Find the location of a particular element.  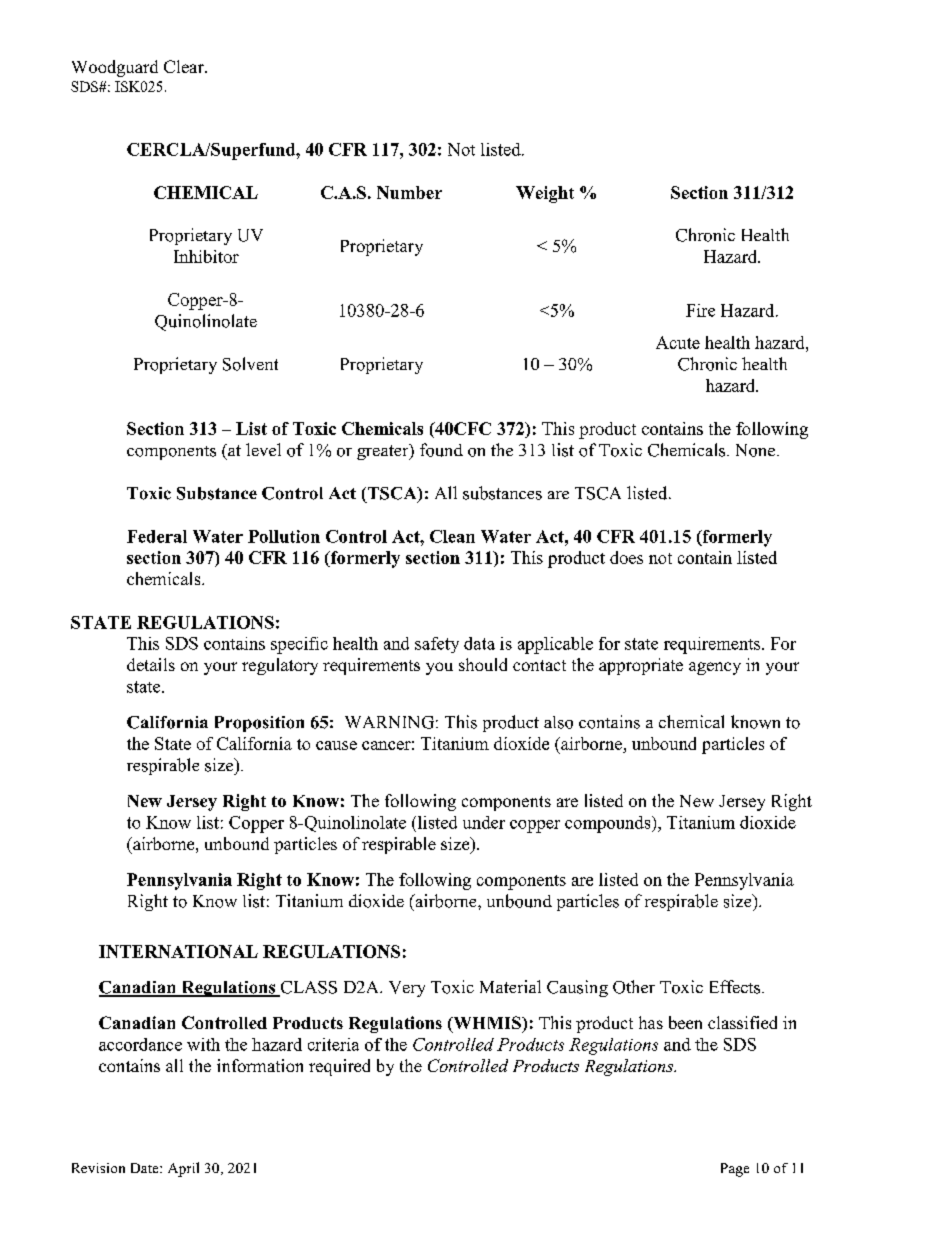

details is located at coordinates (151, 664).
